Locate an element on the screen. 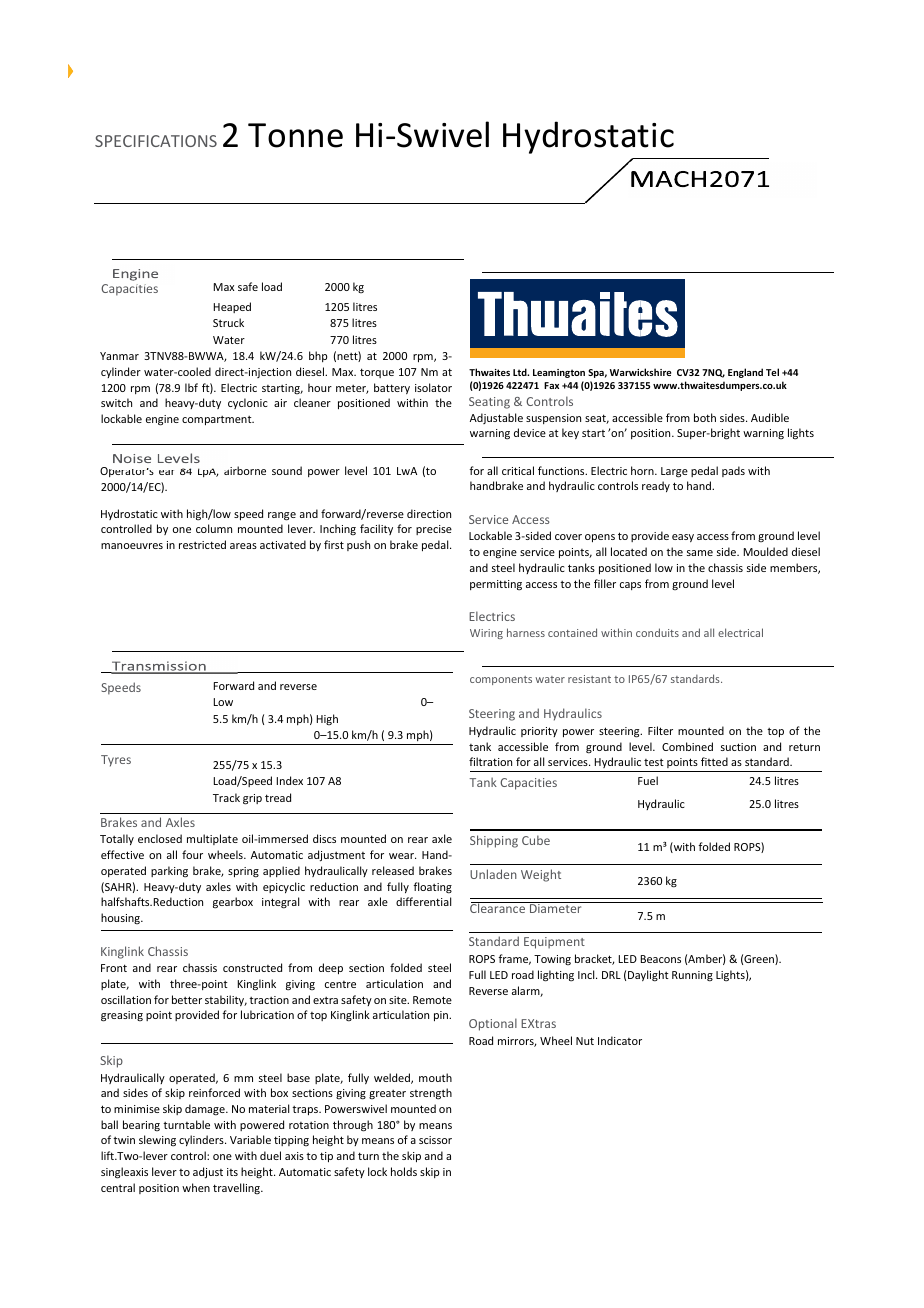 The width and height of the screenshot is (924, 1308). Fuel is located at coordinates (648, 780).
